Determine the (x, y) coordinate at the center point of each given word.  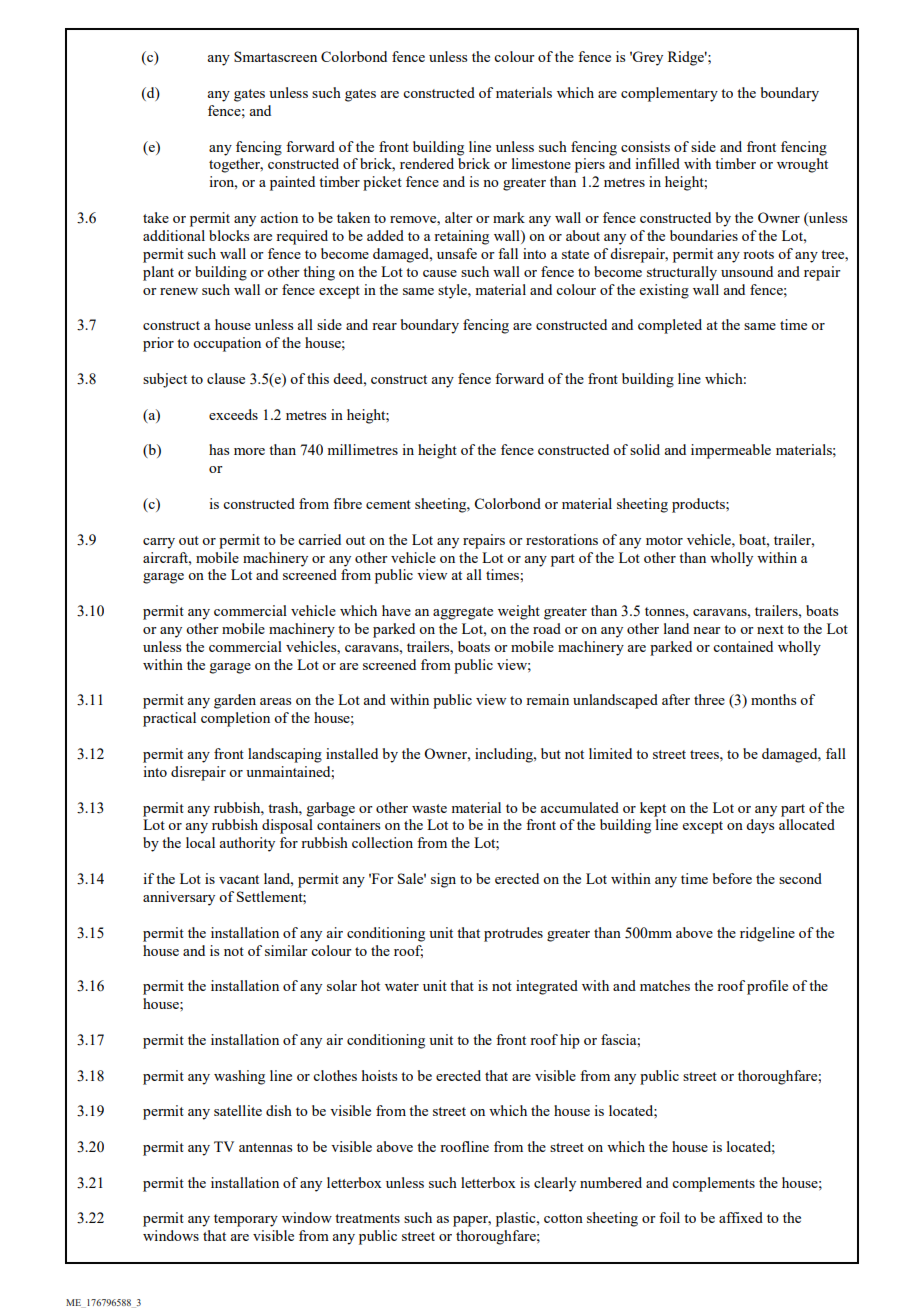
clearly (555, 1184)
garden (235, 701)
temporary (246, 1220)
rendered (427, 163)
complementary (669, 94)
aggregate (463, 613)
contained (743, 646)
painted (292, 183)
